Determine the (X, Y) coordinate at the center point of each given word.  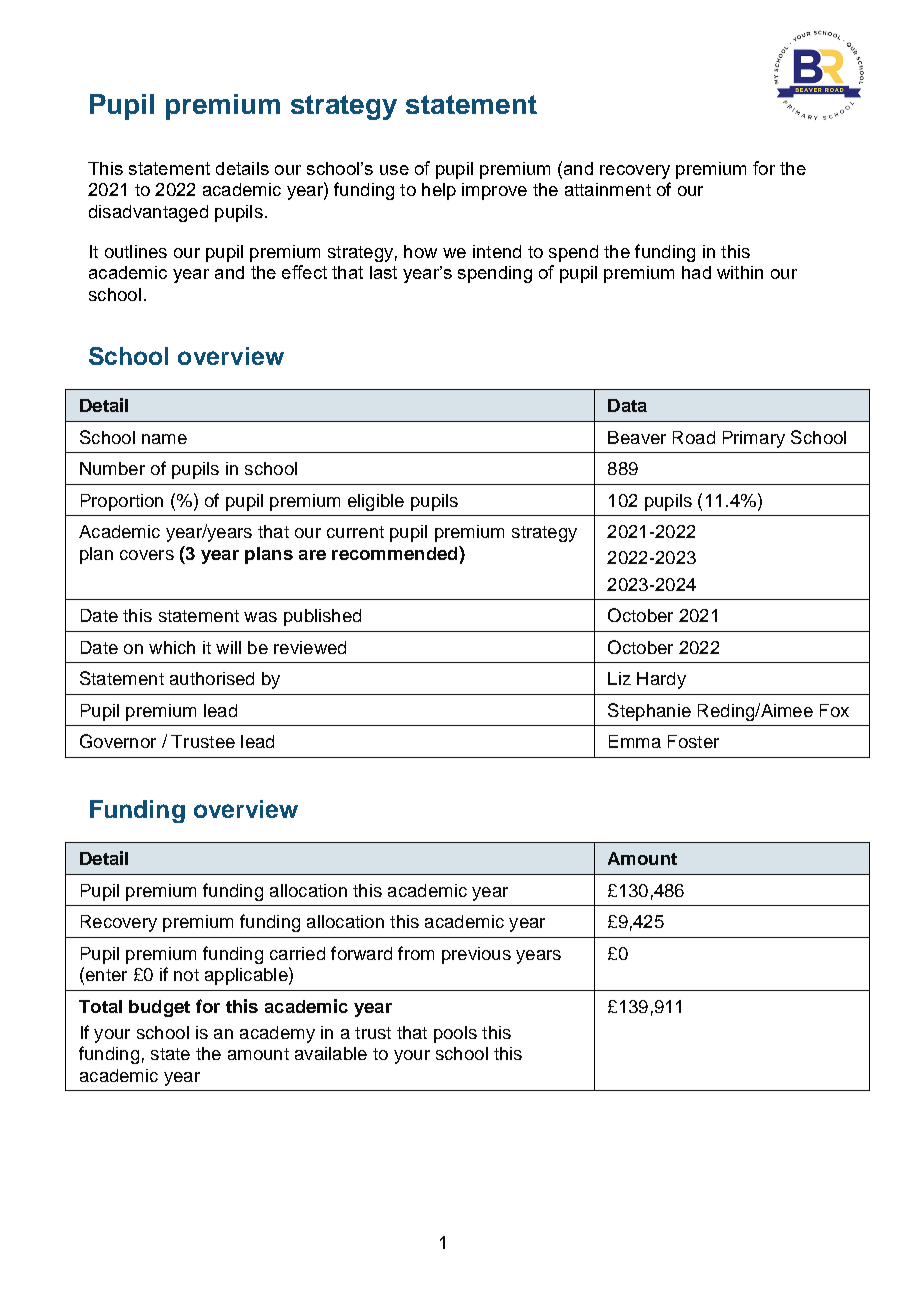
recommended (396, 553)
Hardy (661, 680)
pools (455, 1034)
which (172, 647)
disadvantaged (148, 213)
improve (494, 191)
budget (159, 1008)
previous (476, 955)
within (740, 272)
